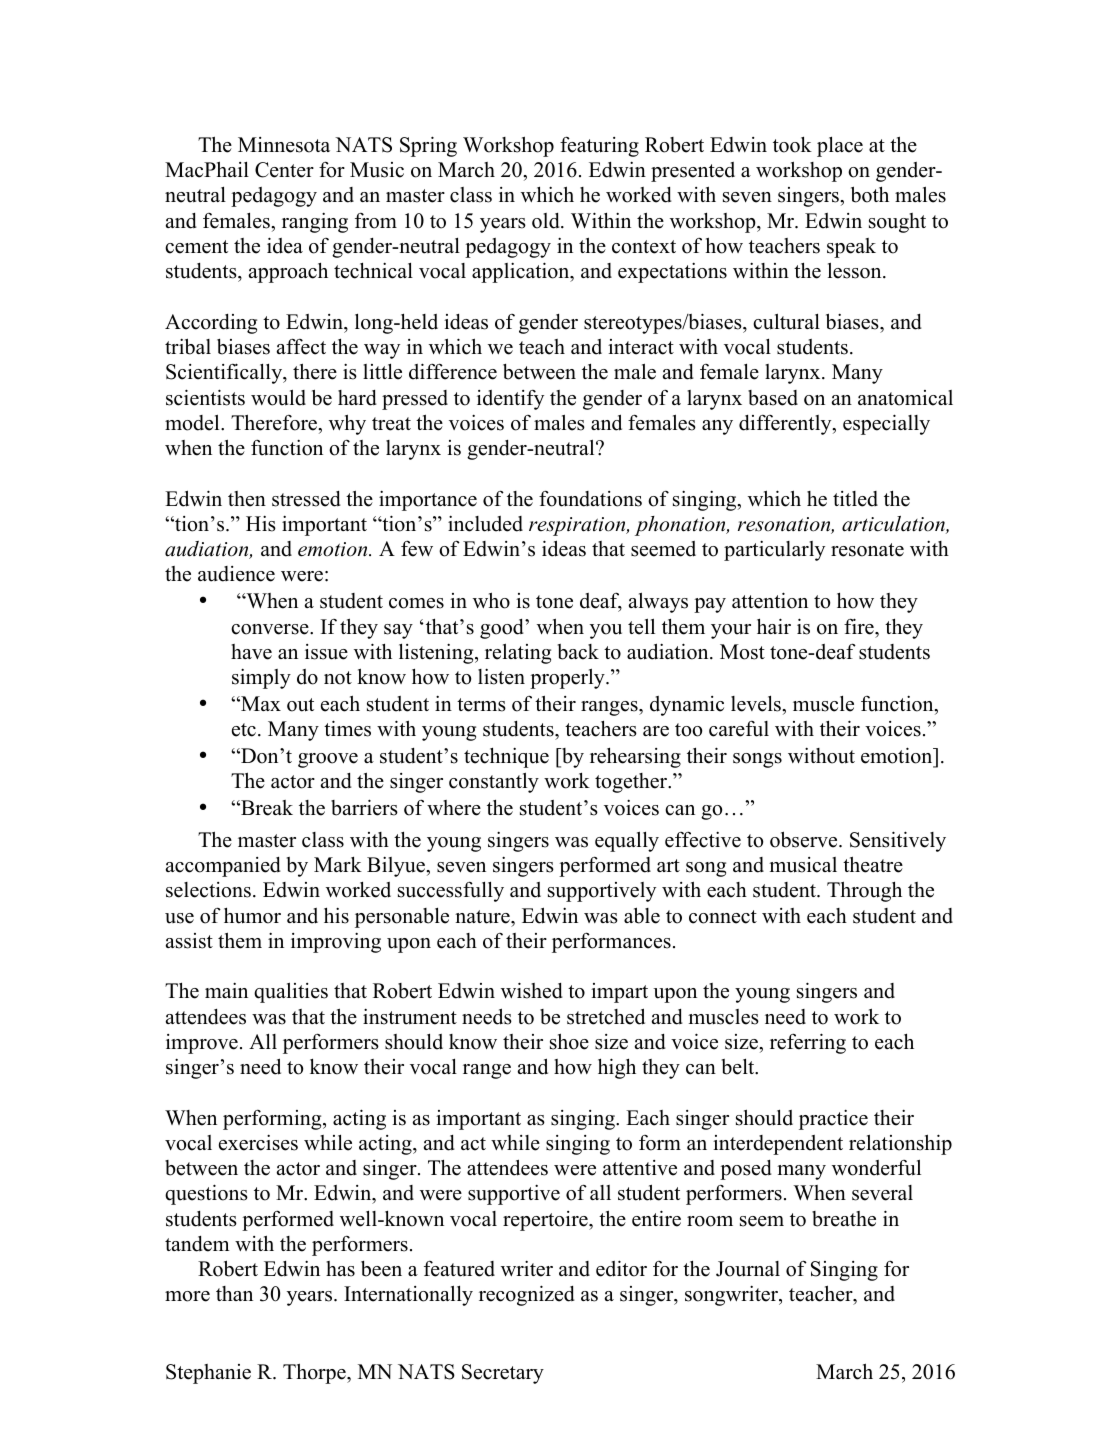  What do you see at coordinates (774, 550) in the document?
I see `particularly` at bounding box center [774, 550].
